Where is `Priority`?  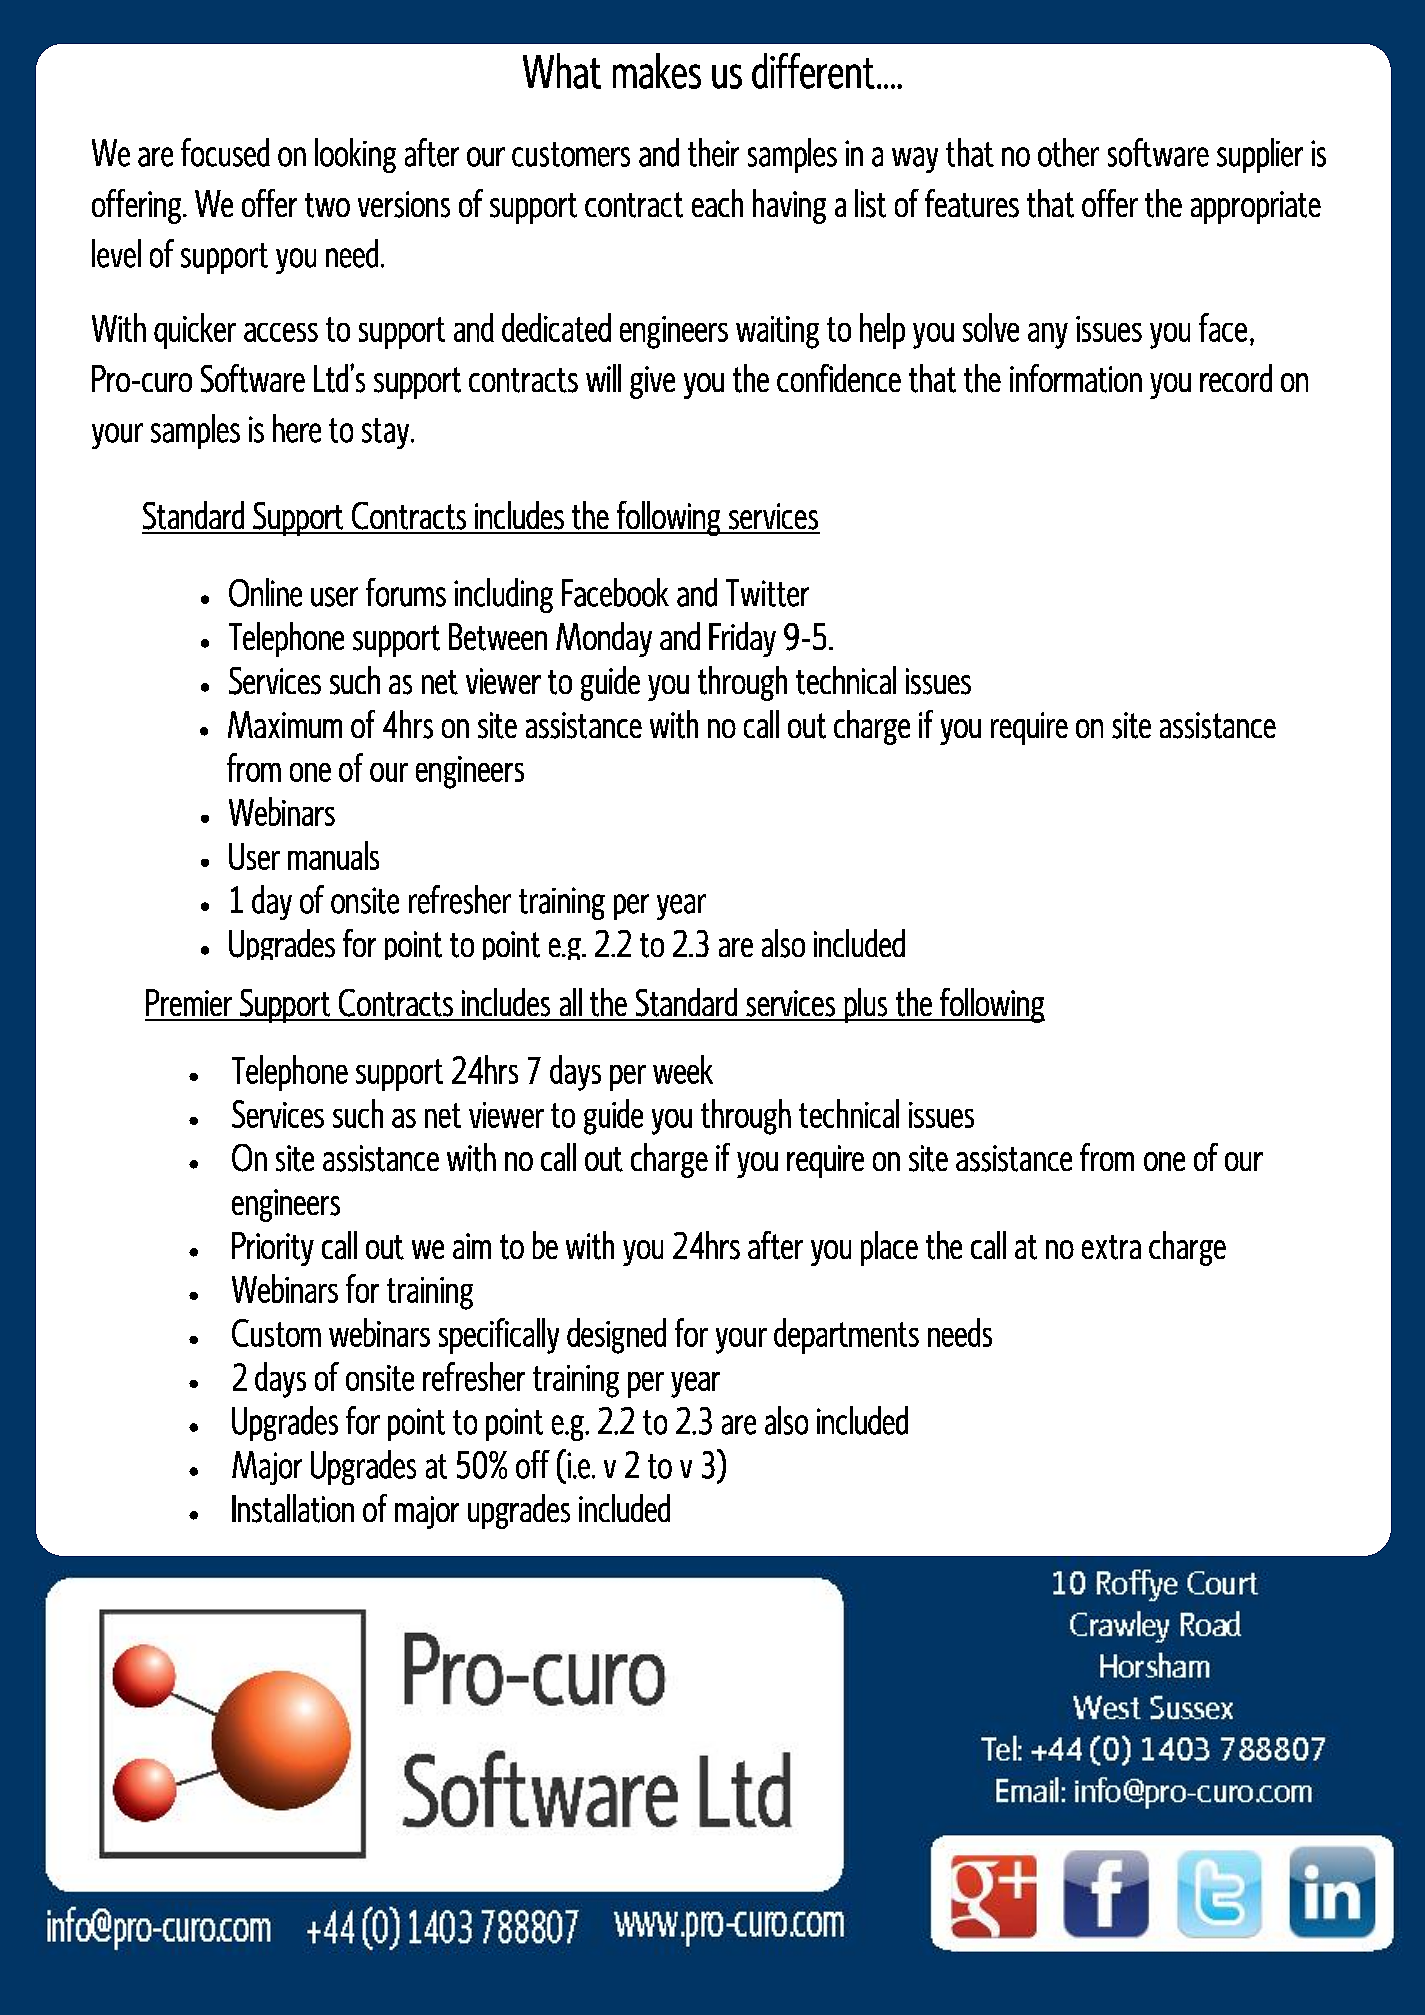 Priority is located at coordinates (273, 1249).
